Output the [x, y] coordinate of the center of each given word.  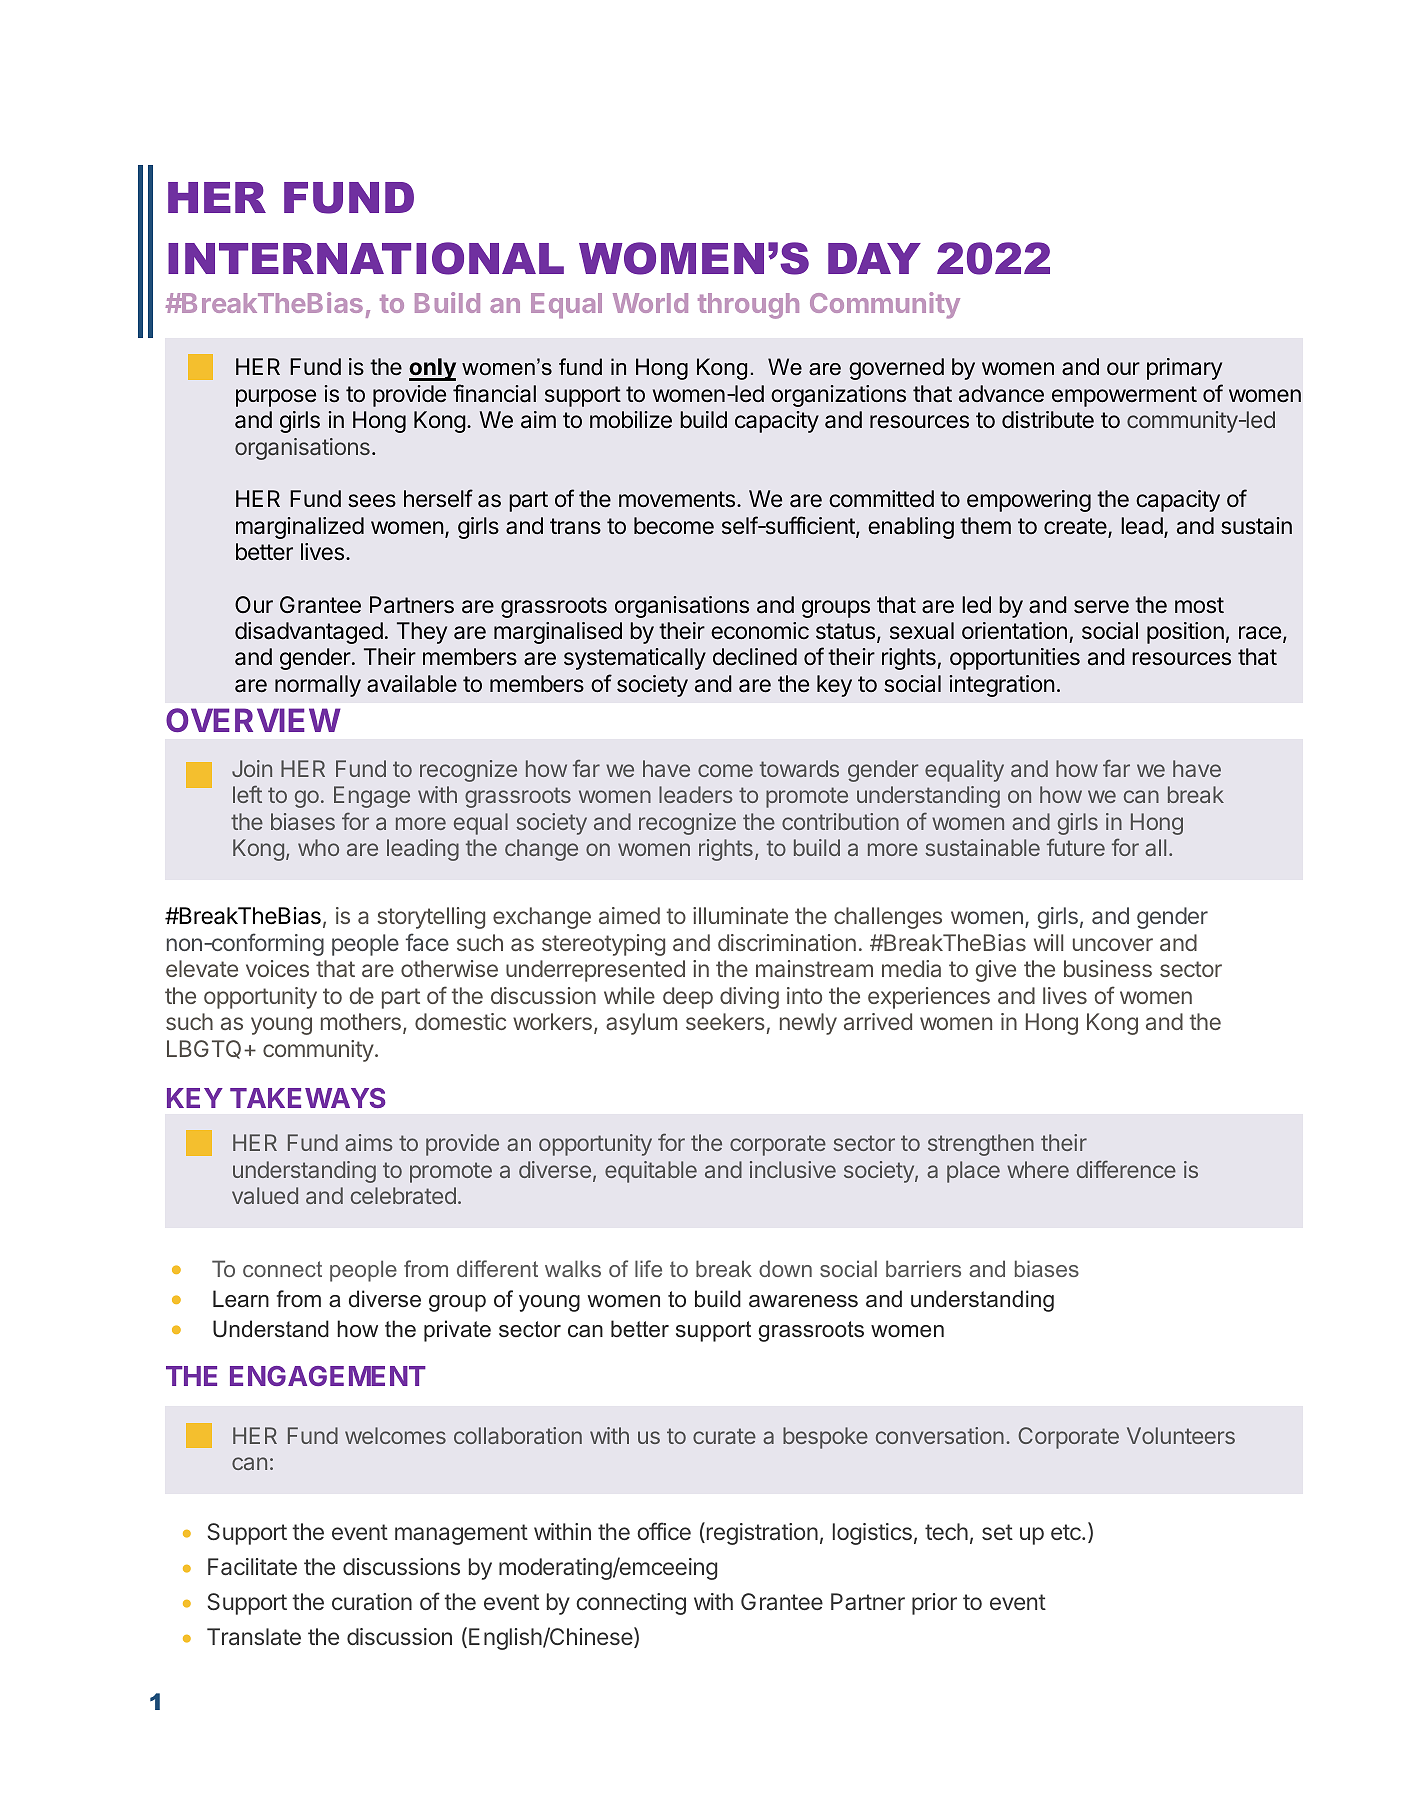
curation [372, 1601]
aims [369, 1142]
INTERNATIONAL [366, 258]
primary [1184, 369]
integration [1002, 686]
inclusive [793, 1169]
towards [799, 768]
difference [1126, 1169]
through [748, 306]
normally [318, 686]
